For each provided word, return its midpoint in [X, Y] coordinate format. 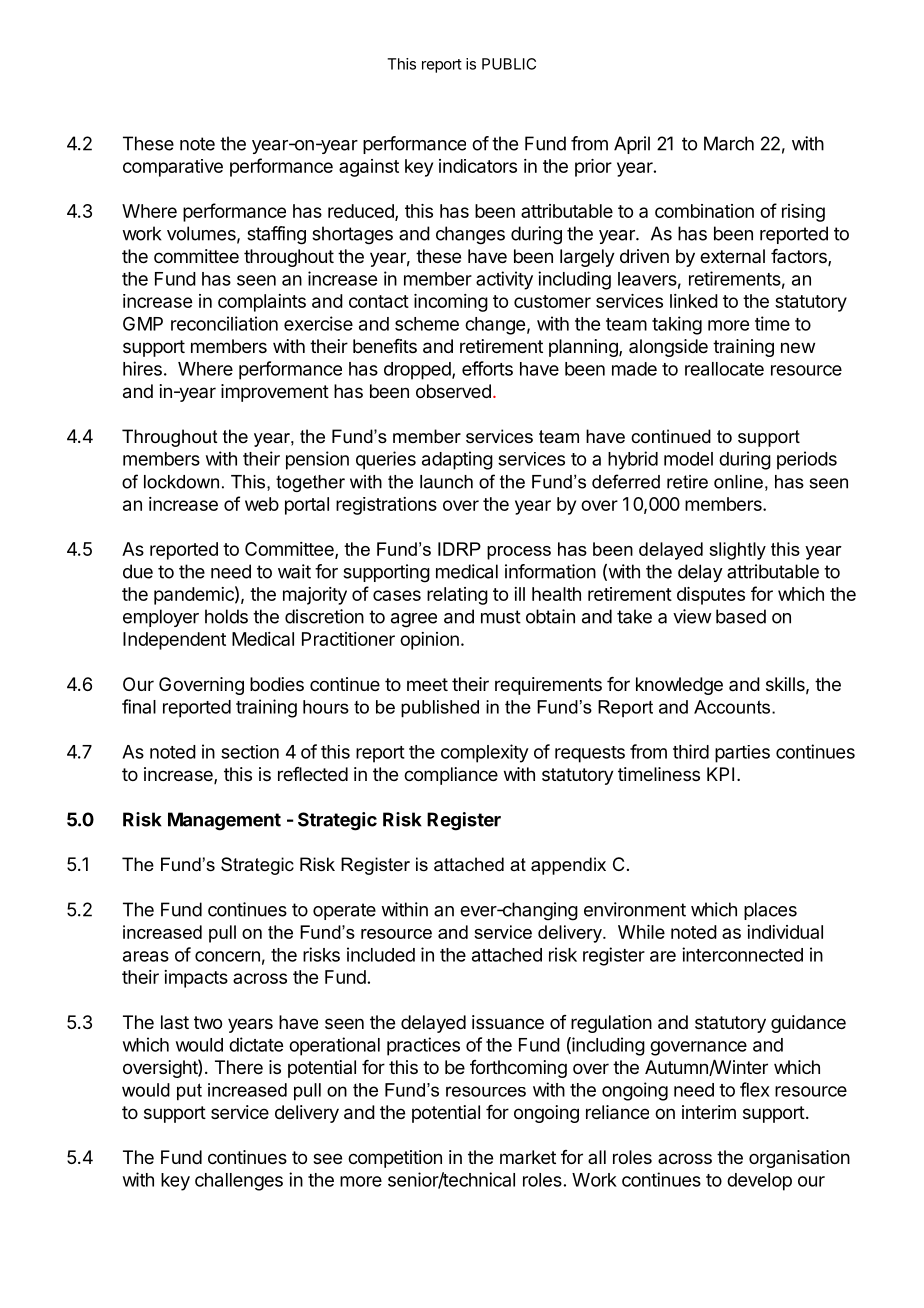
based [741, 616]
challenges [239, 1182]
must [501, 617]
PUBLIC [509, 64]
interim [709, 1112]
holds [226, 616]
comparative [173, 168]
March [729, 143]
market [528, 1157]
